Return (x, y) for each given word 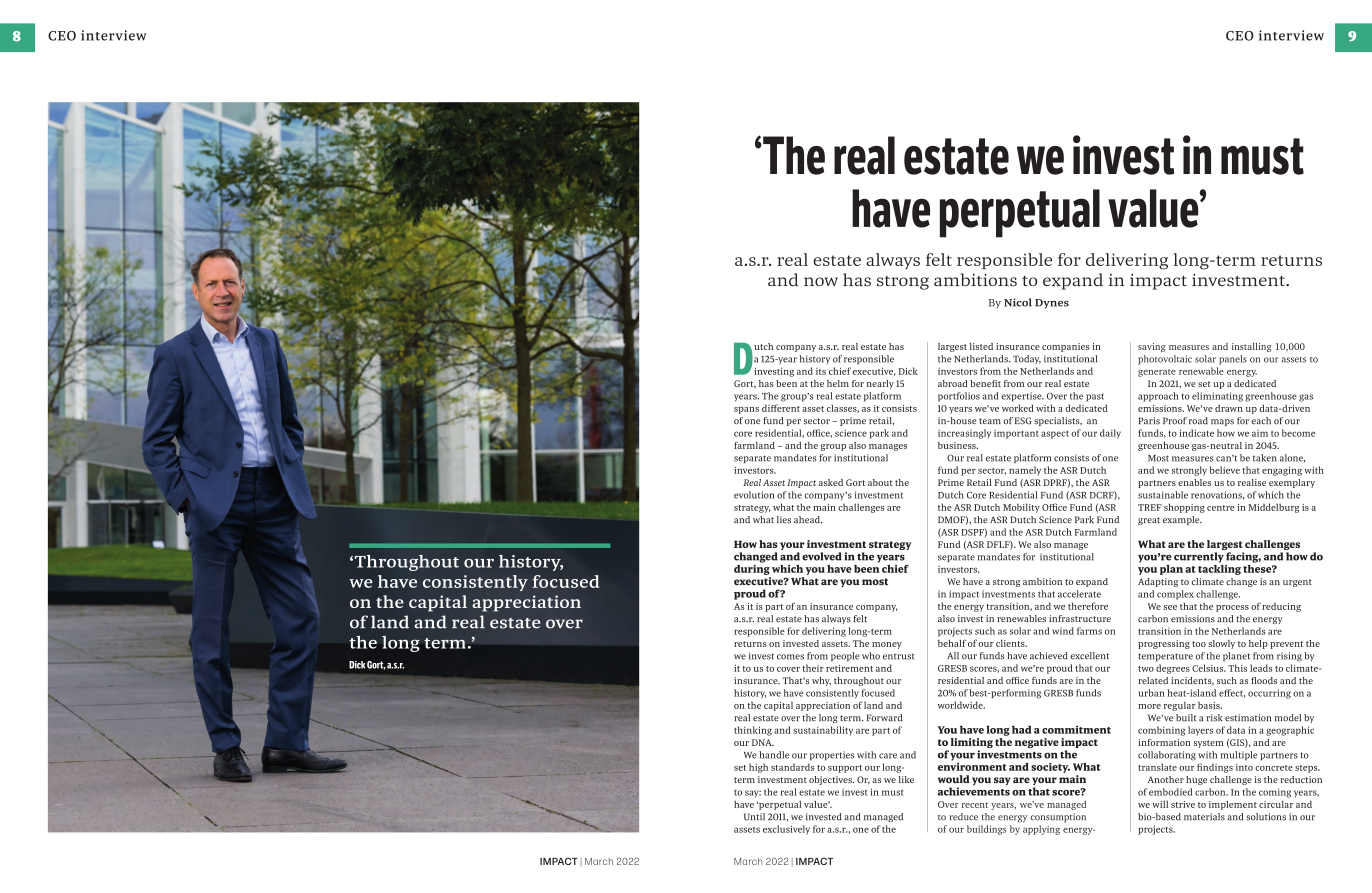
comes (790, 657)
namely (1025, 471)
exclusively (786, 830)
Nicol (1018, 302)
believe (1225, 470)
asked (831, 482)
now (821, 281)
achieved (1049, 656)
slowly (1221, 644)
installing (1252, 347)
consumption (1058, 818)
